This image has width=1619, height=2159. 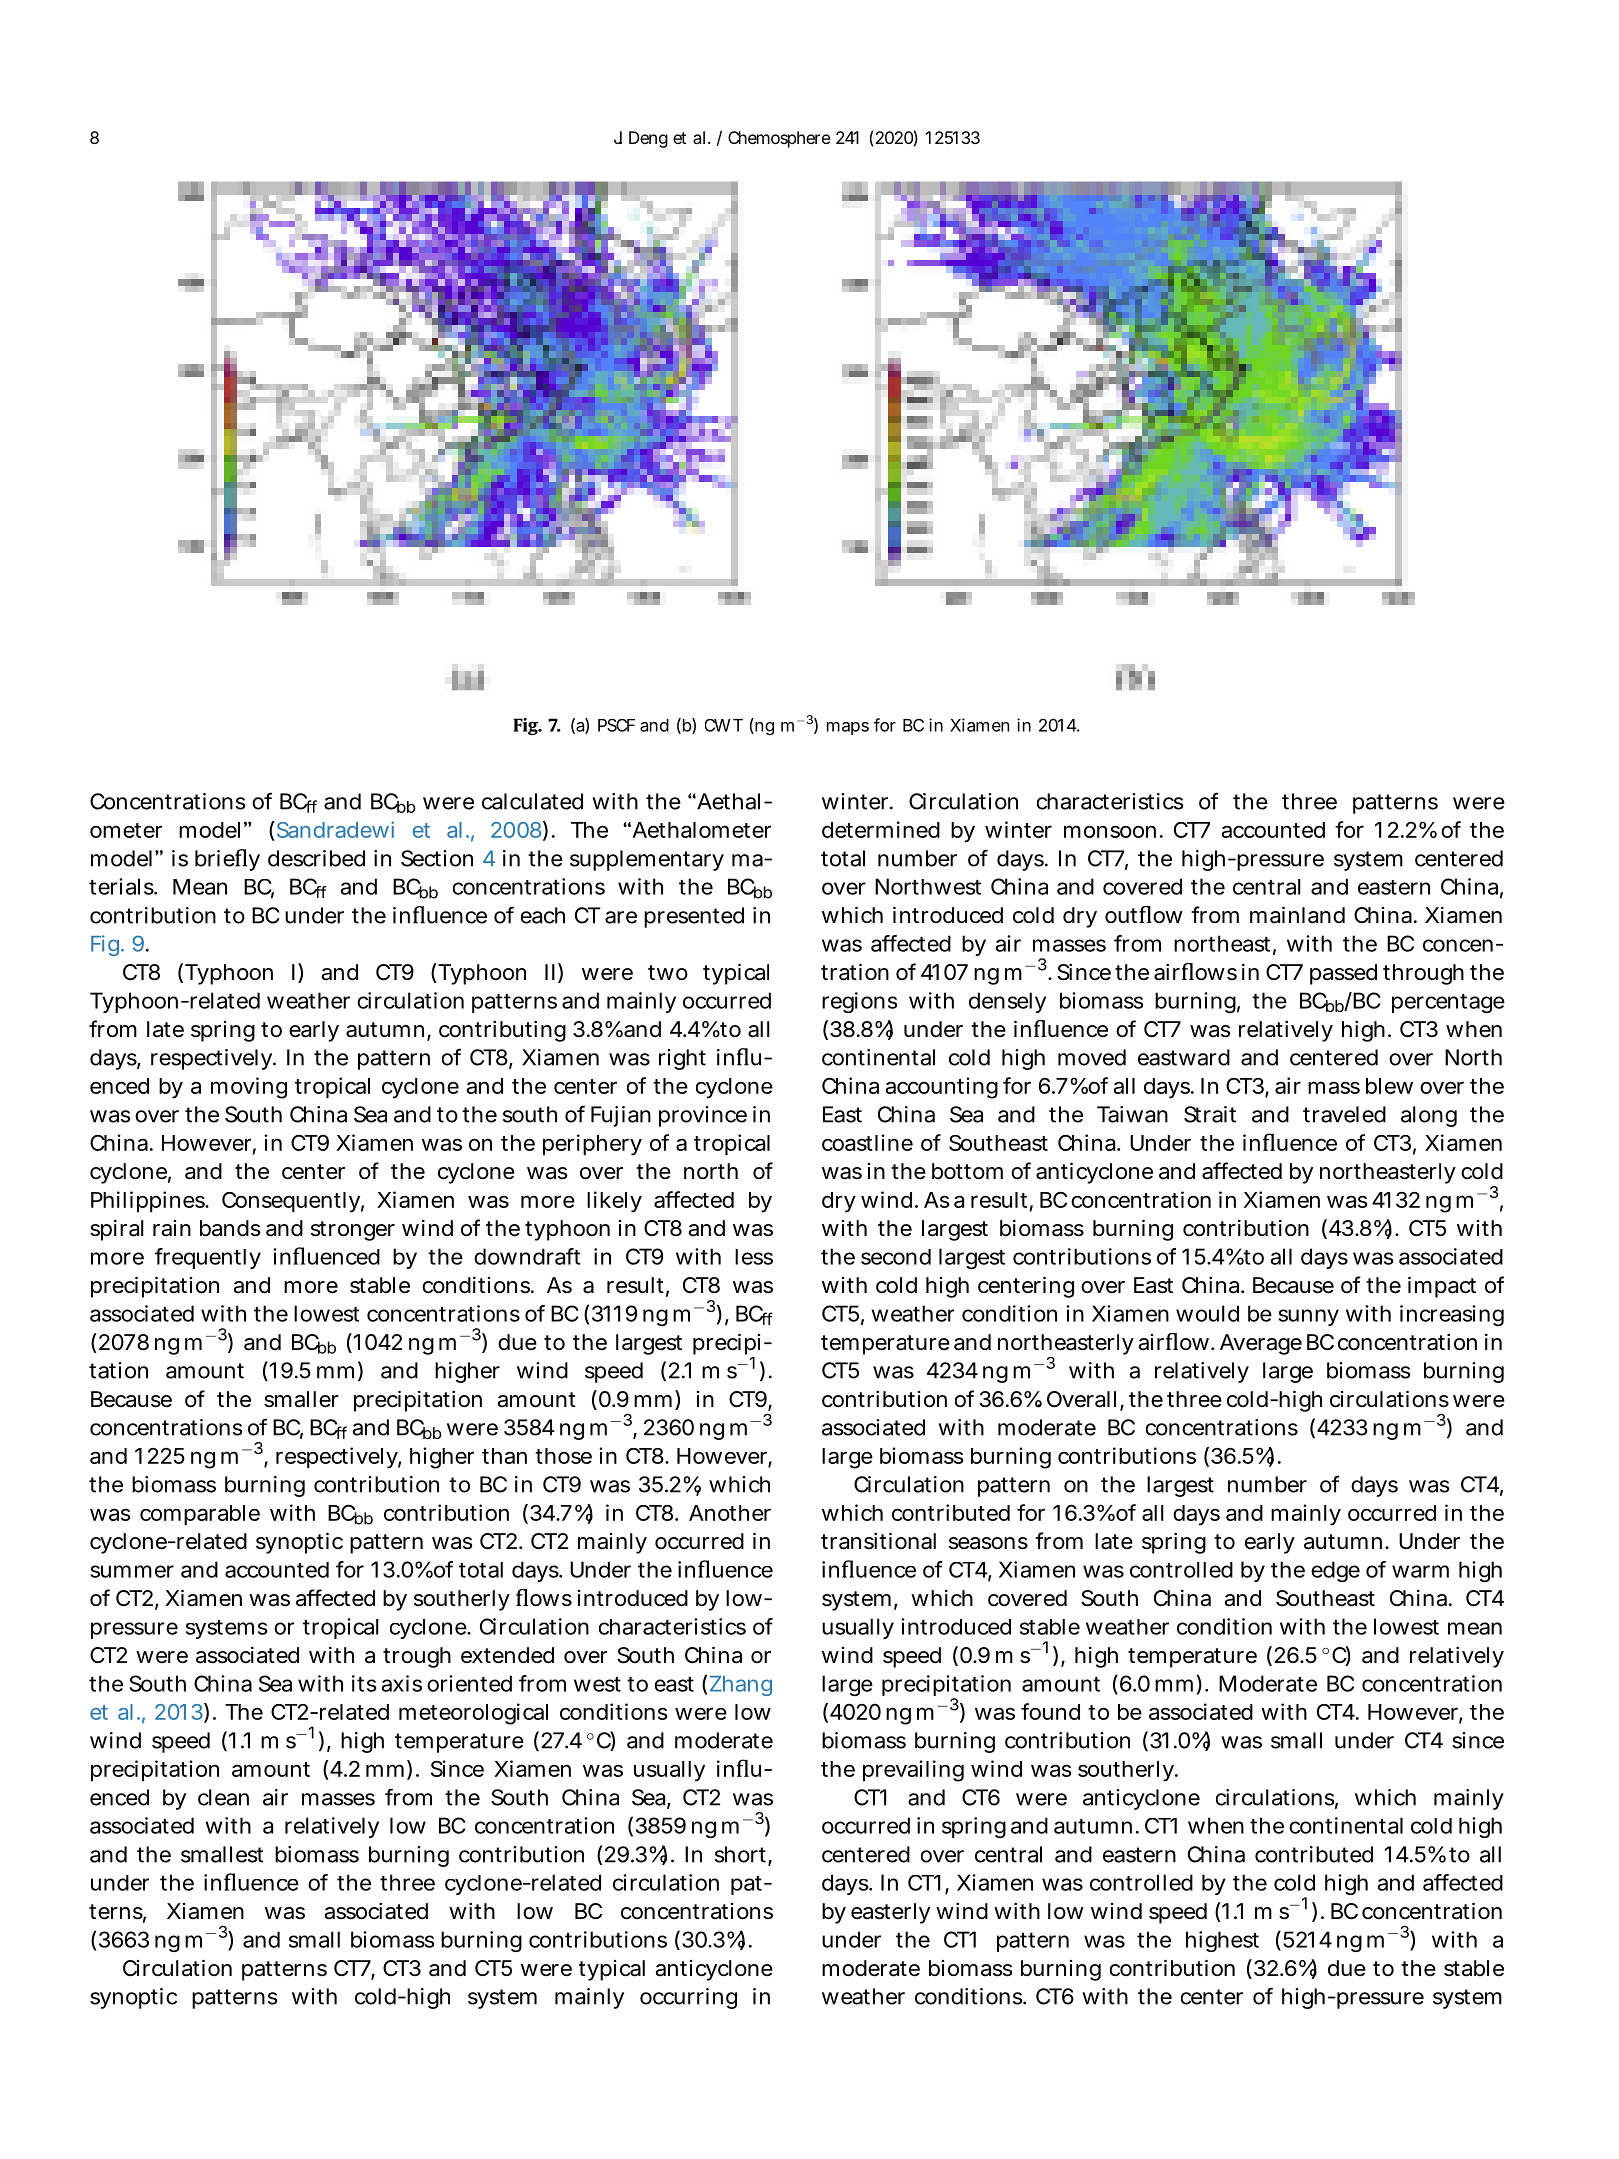 I want to click on occurring, so click(x=688, y=1998).
